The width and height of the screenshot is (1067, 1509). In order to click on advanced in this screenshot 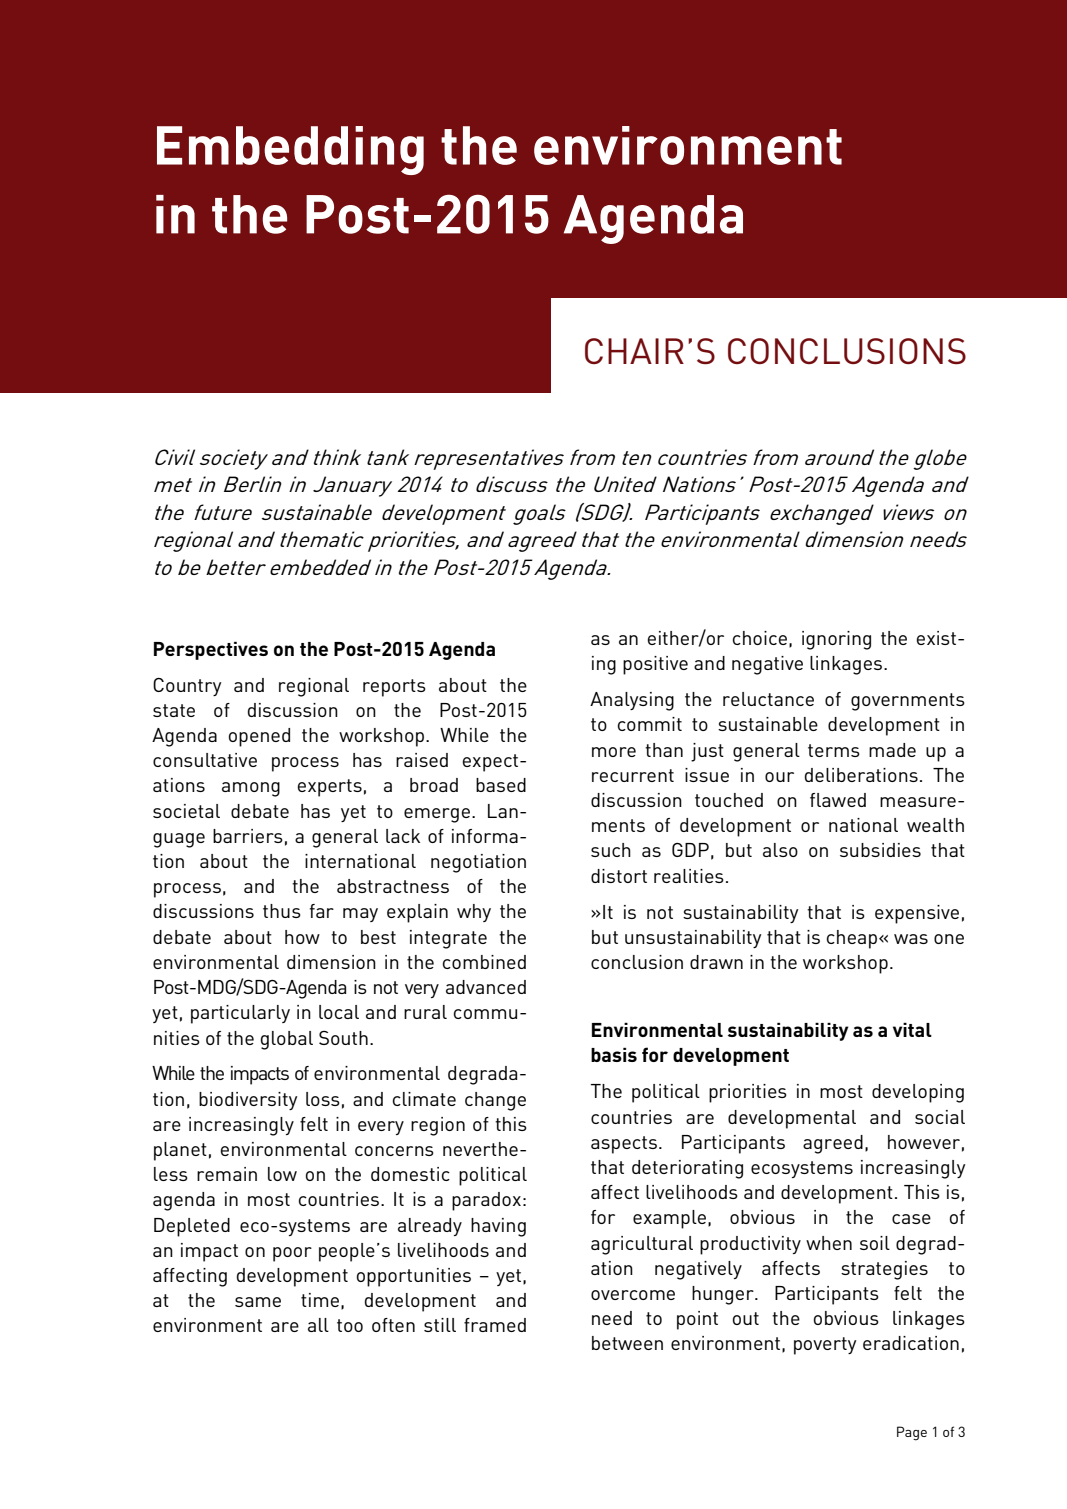, I will do `click(486, 987)`.
